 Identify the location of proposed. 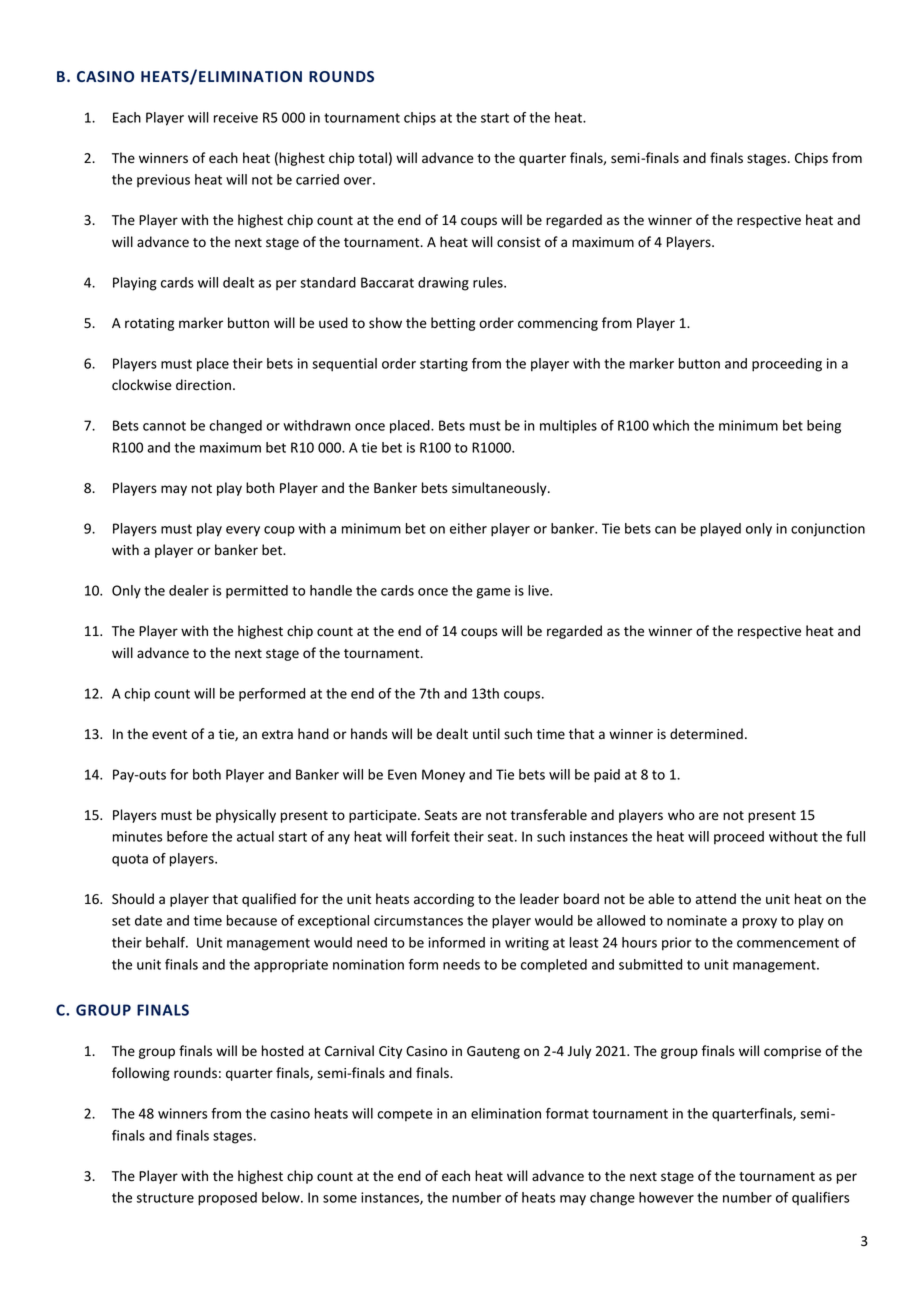
(227, 1199).
